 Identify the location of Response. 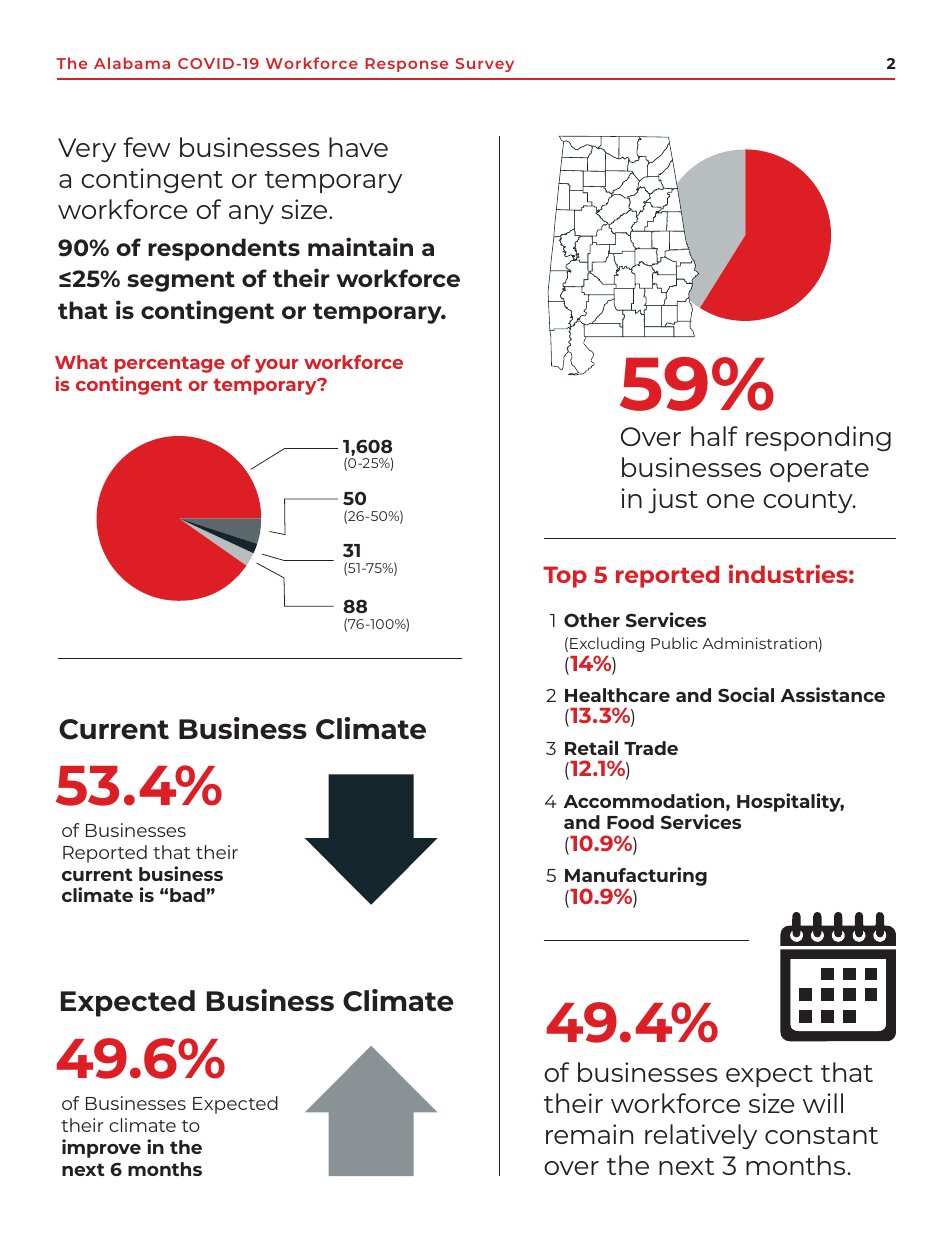
(407, 65).
